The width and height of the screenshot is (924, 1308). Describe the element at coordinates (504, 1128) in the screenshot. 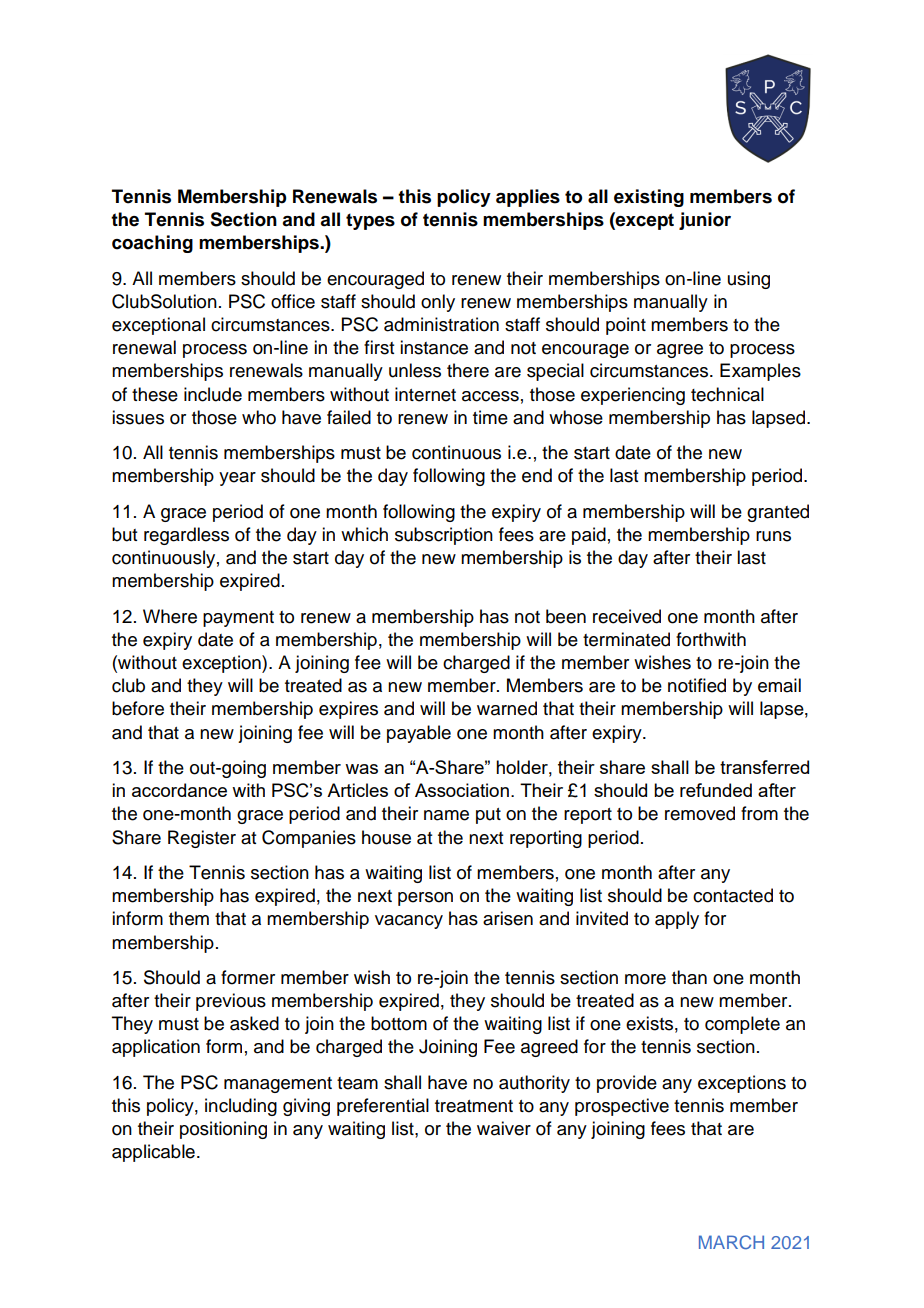

I see `waiver` at that location.
